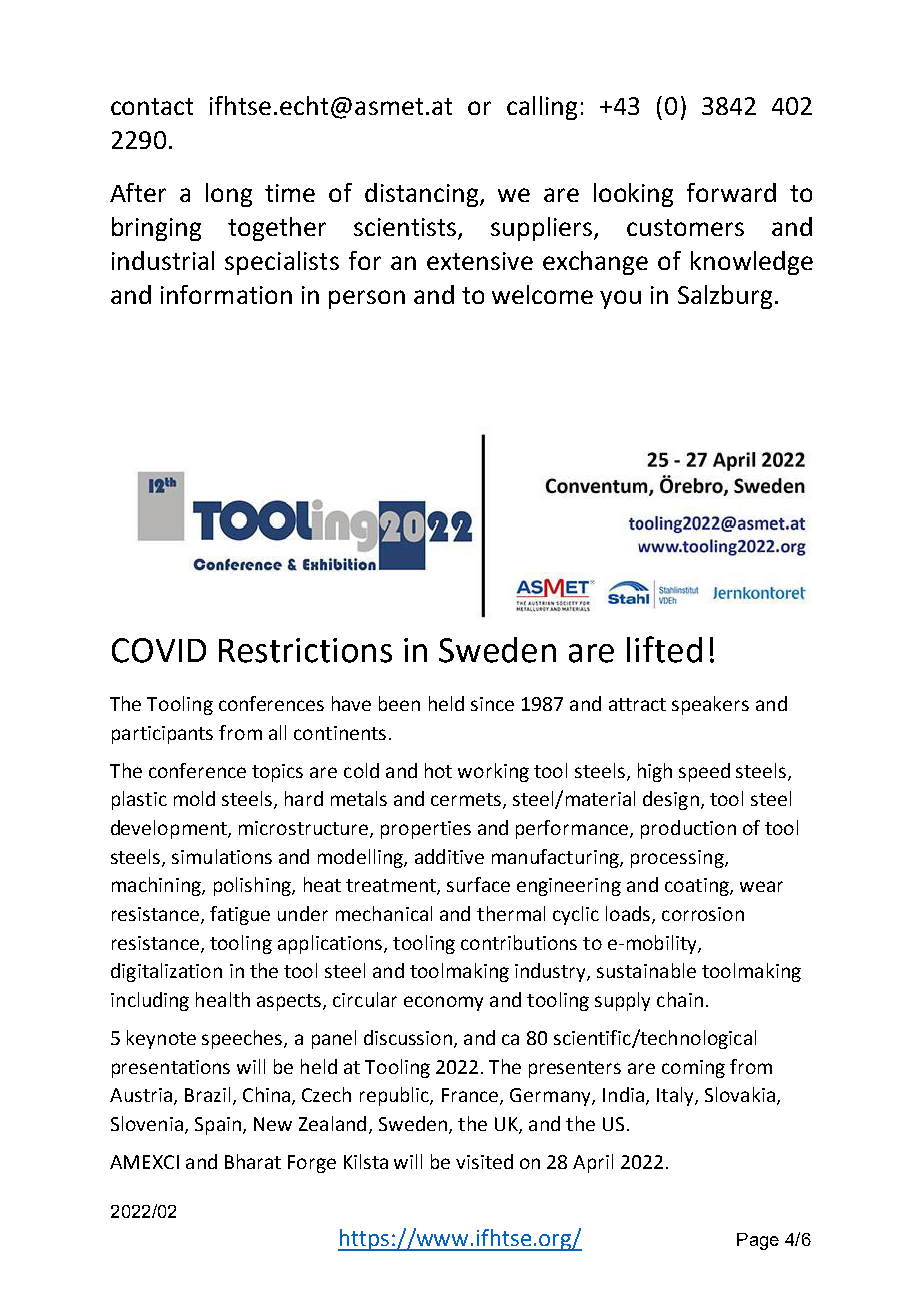 The height and width of the screenshot is (1308, 924). Describe the element at coordinates (731, 192) in the screenshot. I see `forward` at that location.
